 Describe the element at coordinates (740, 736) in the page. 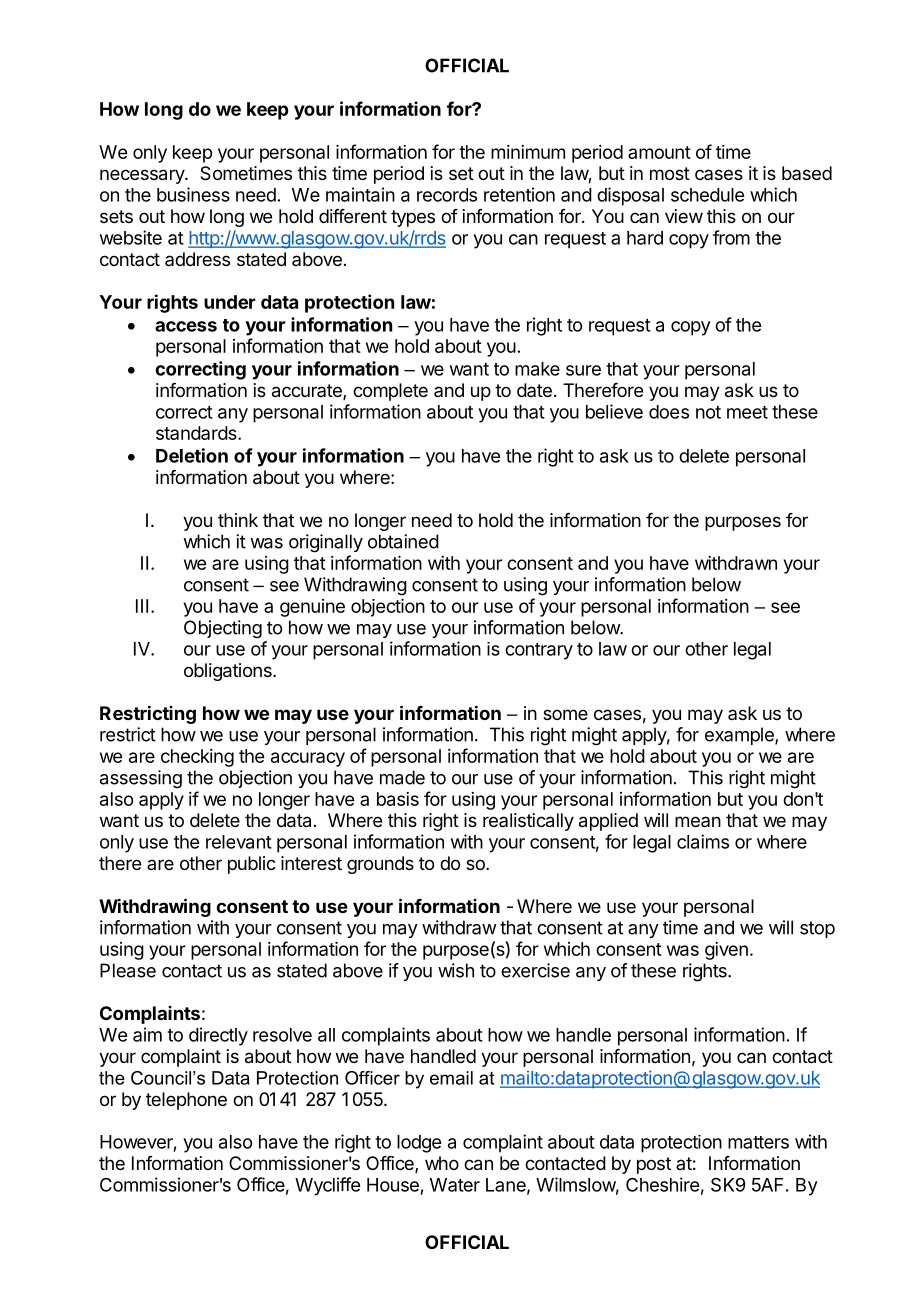

I see `example` at that location.
